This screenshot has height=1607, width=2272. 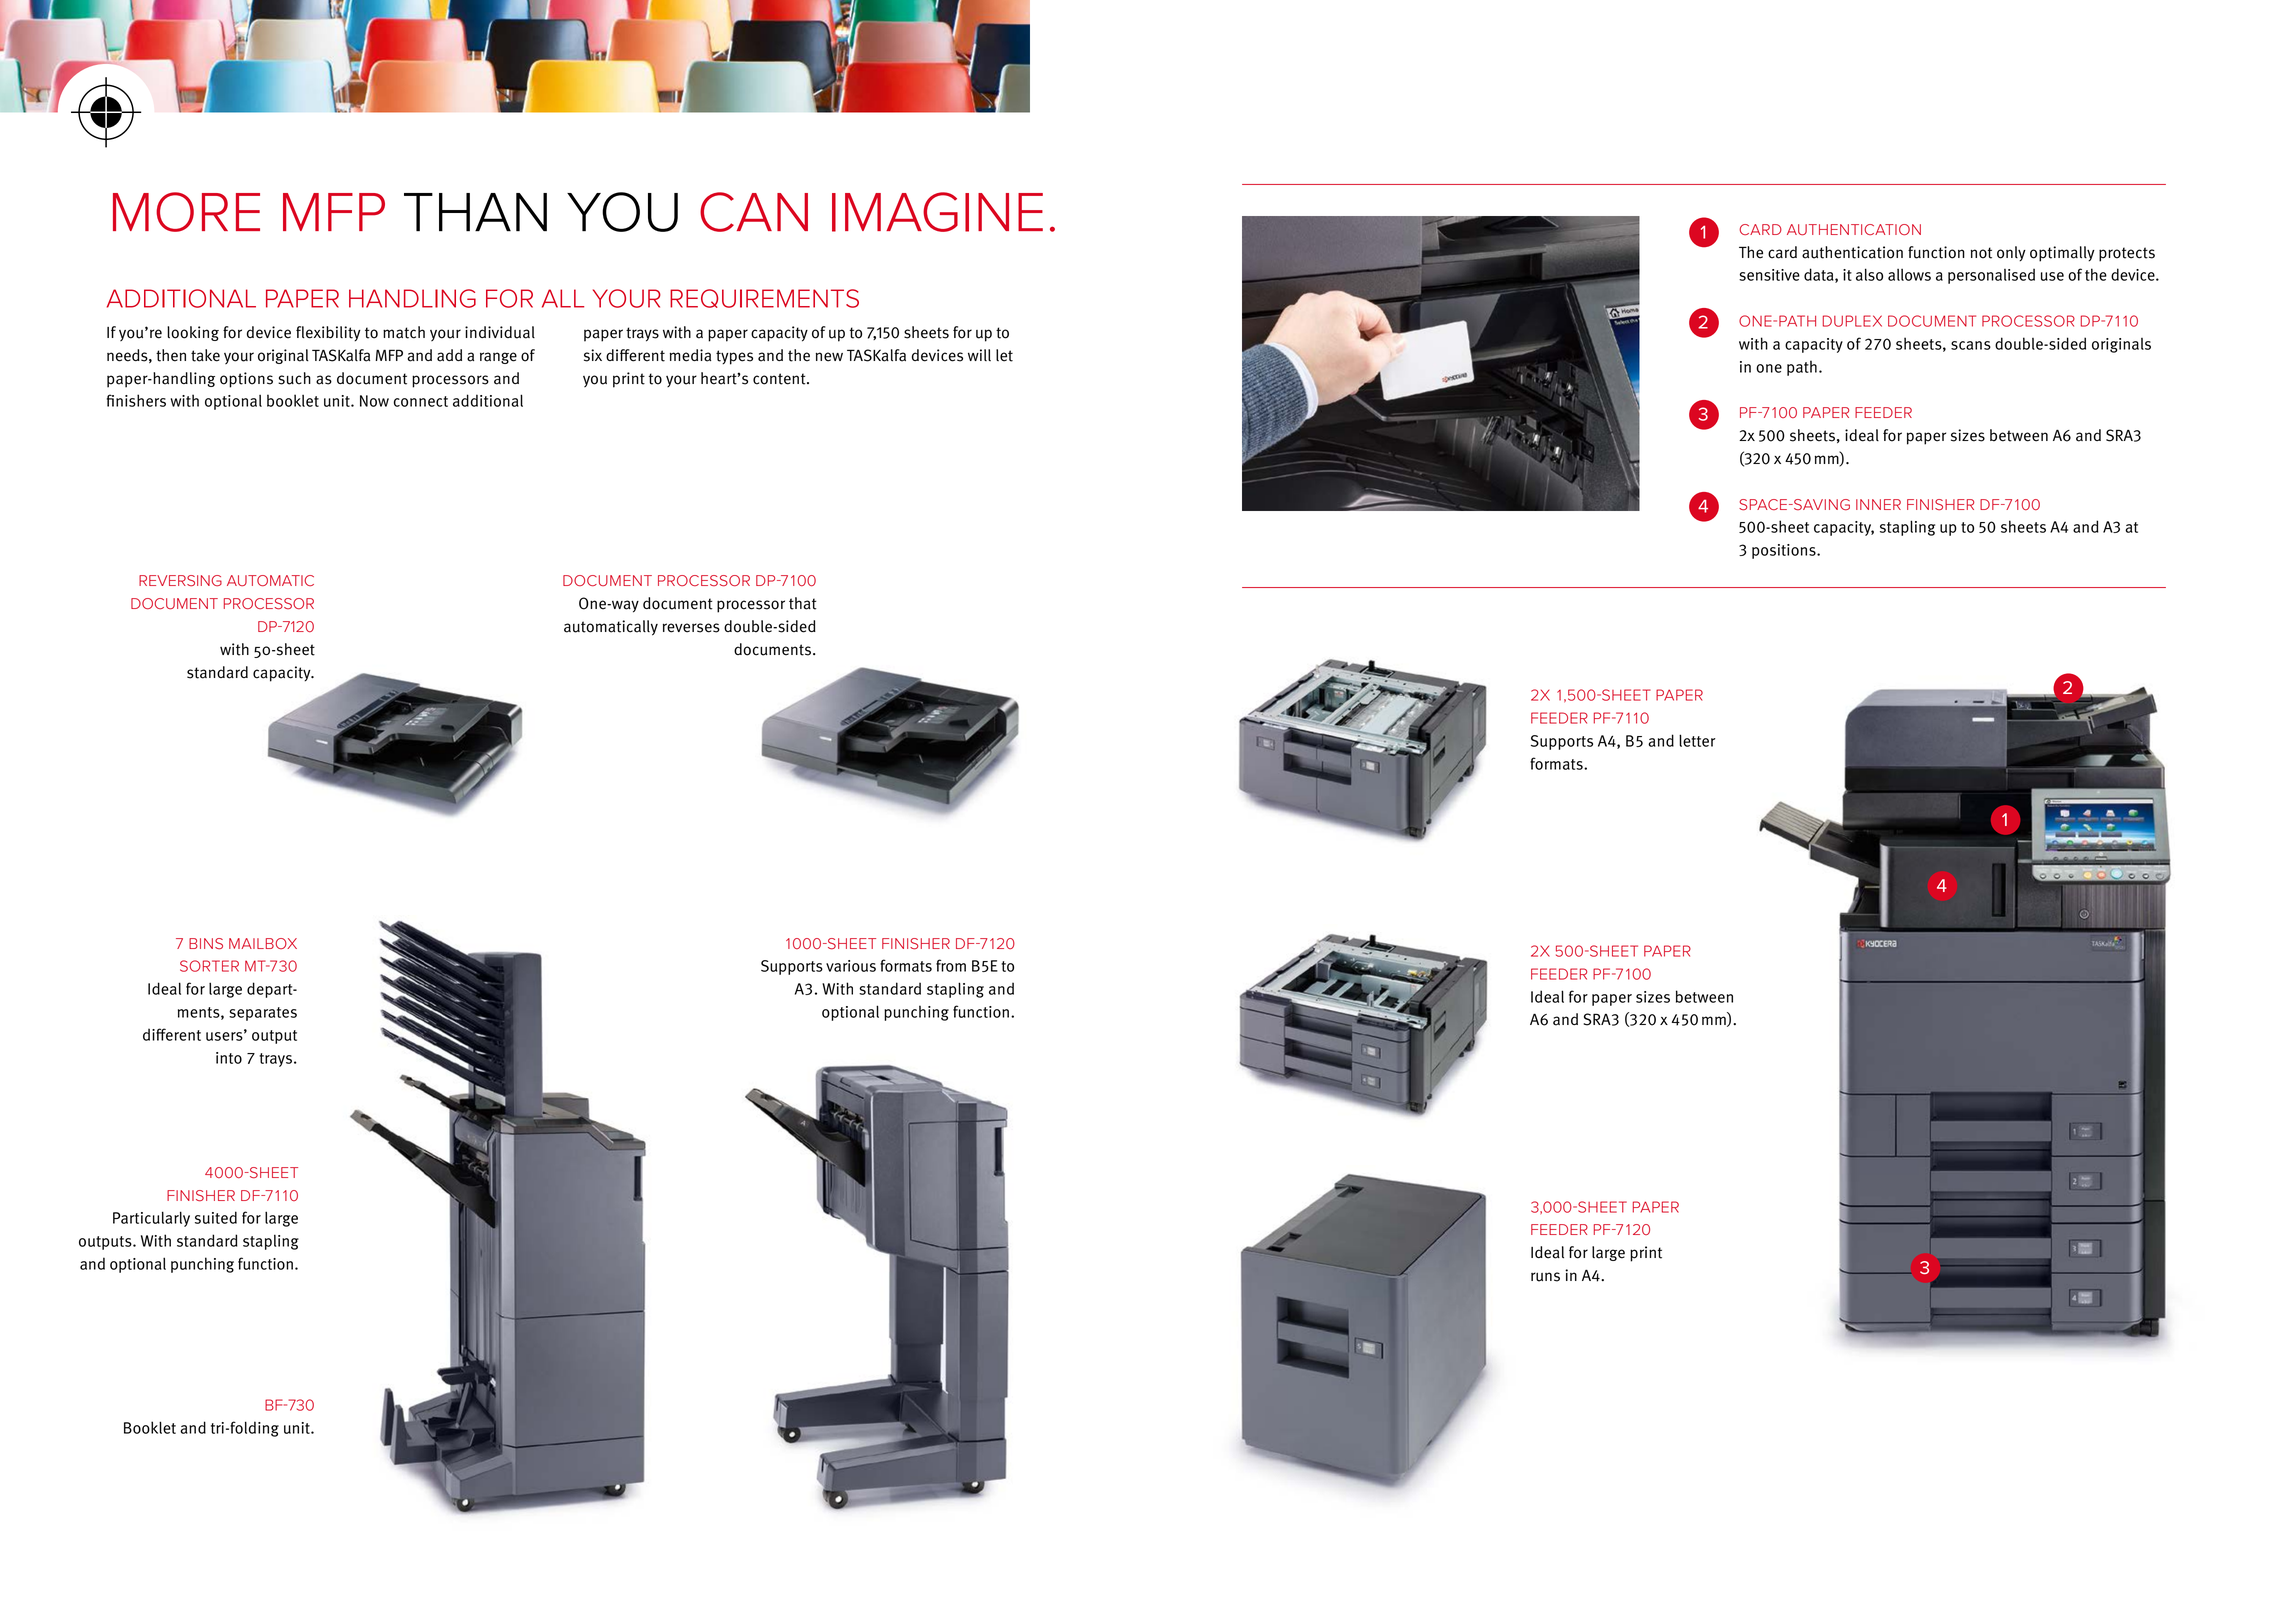 What do you see at coordinates (803, 603) in the screenshot?
I see `that` at bounding box center [803, 603].
